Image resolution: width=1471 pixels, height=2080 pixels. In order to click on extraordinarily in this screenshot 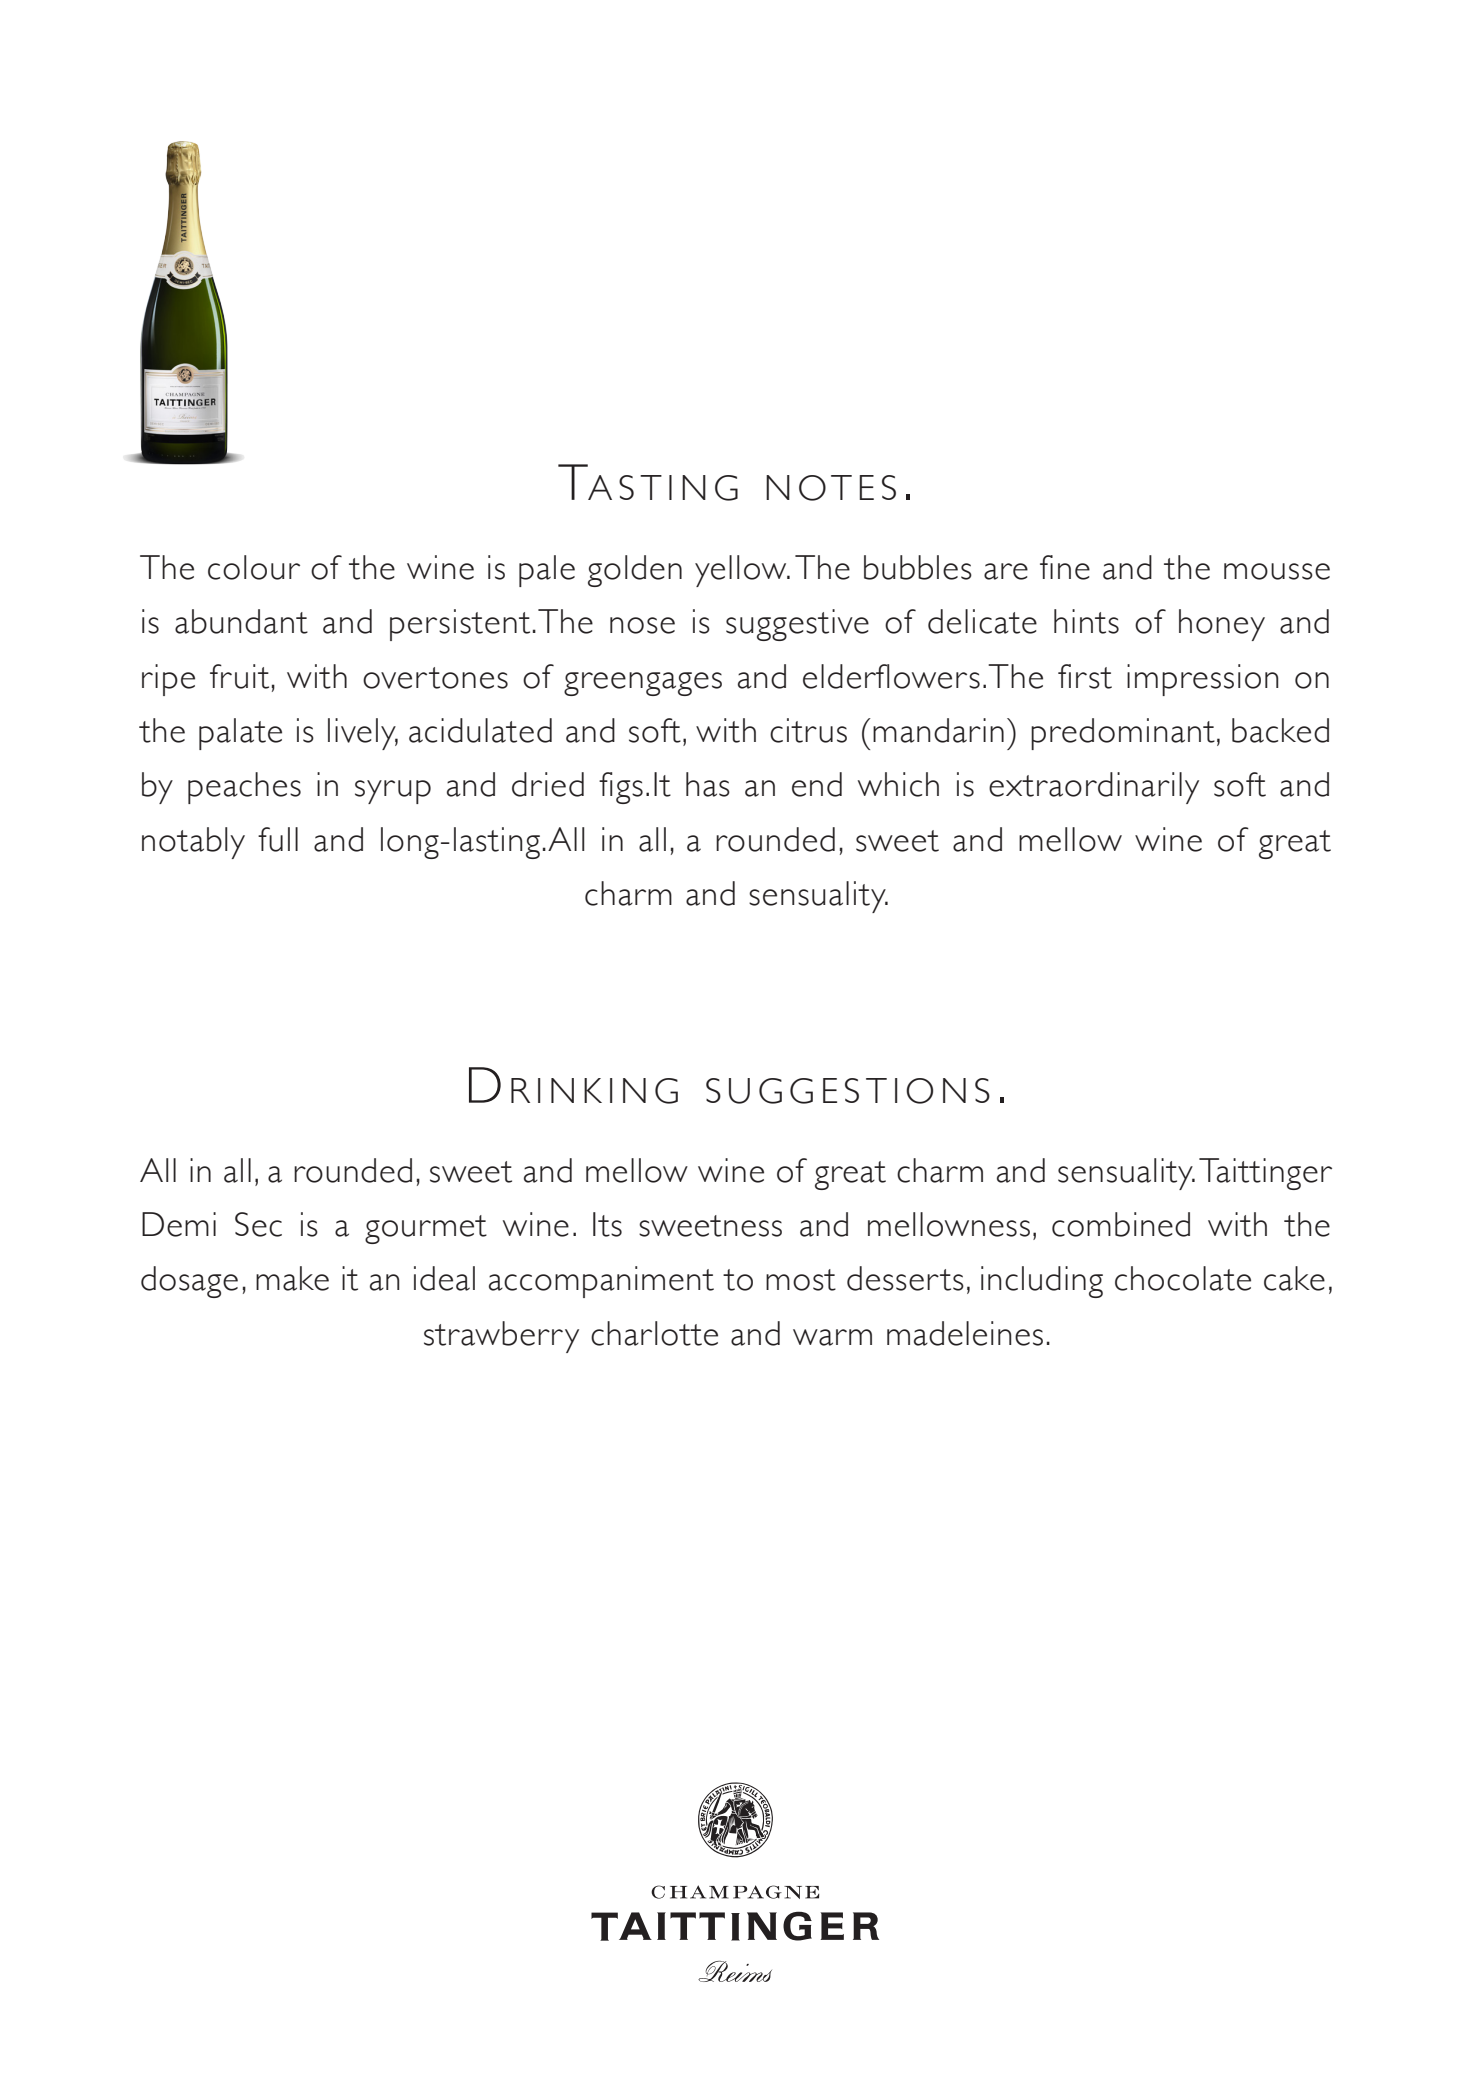, I will do `click(1094, 788)`.
